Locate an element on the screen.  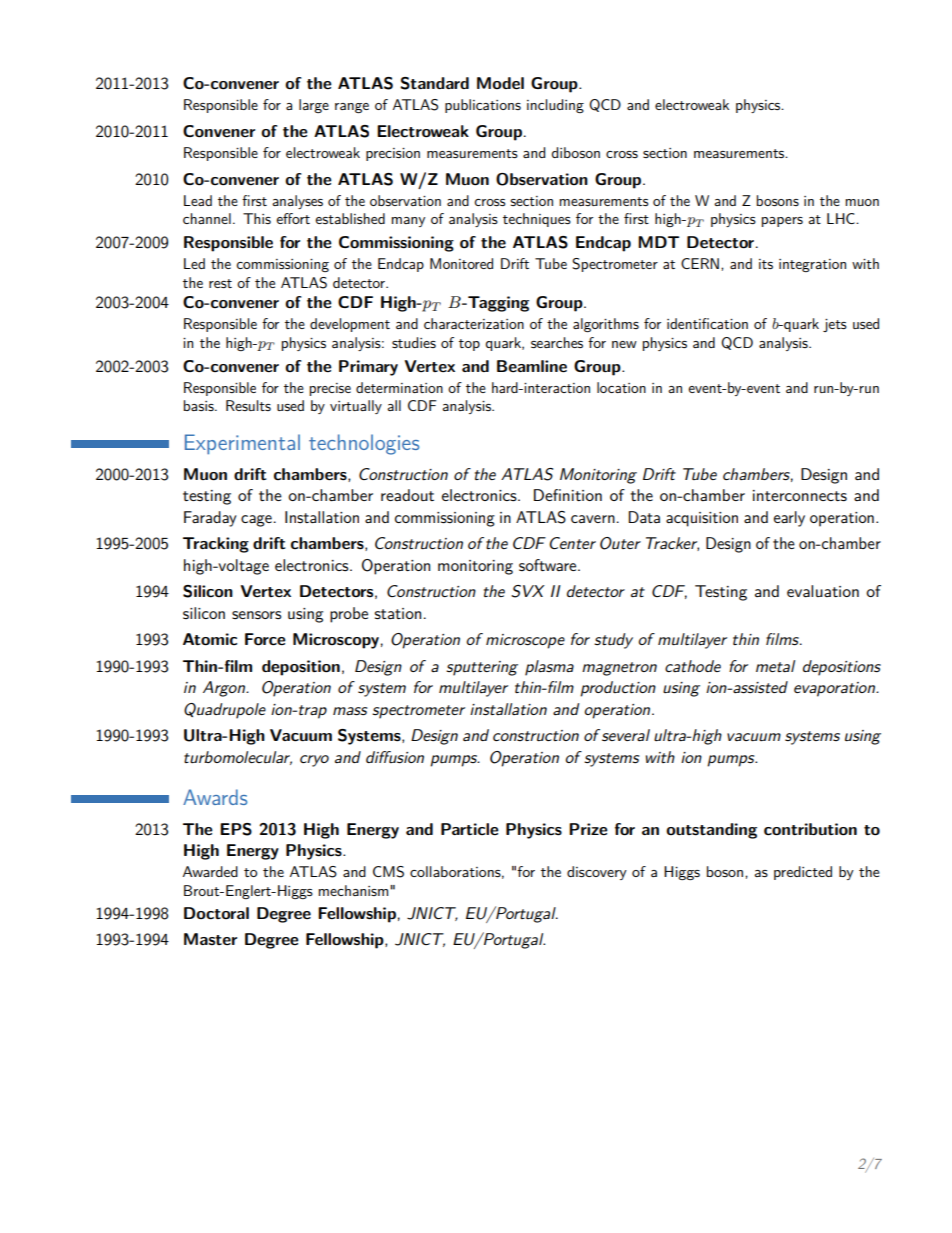
large is located at coordinates (314, 106).
